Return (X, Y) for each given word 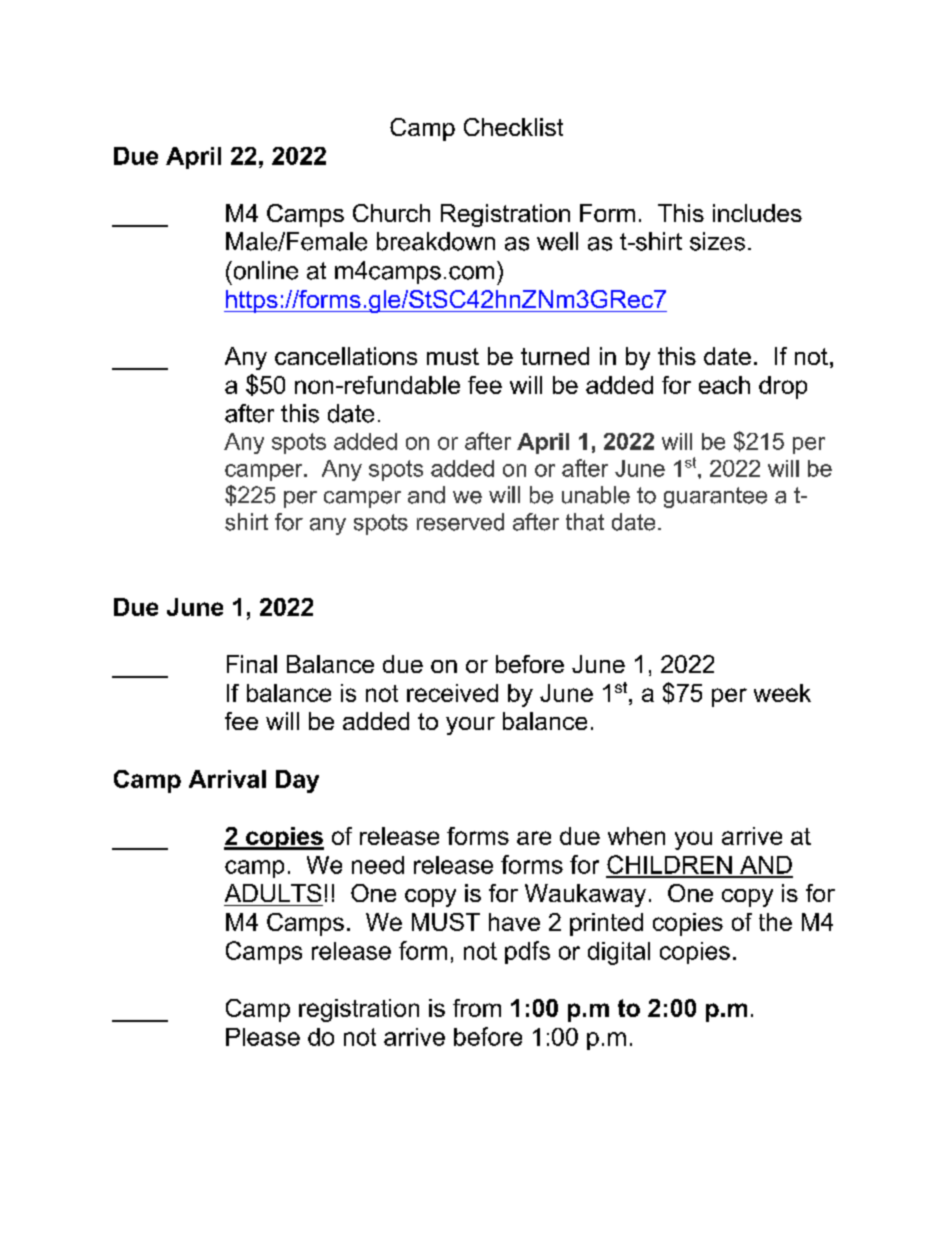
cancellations (346, 356)
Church (391, 213)
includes (757, 213)
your (470, 726)
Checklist (513, 127)
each (724, 385)
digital (619, 953)
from (477, 1008)
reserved (460, 522)
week (782, 693)
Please (263, 1037)
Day (297, 781)
